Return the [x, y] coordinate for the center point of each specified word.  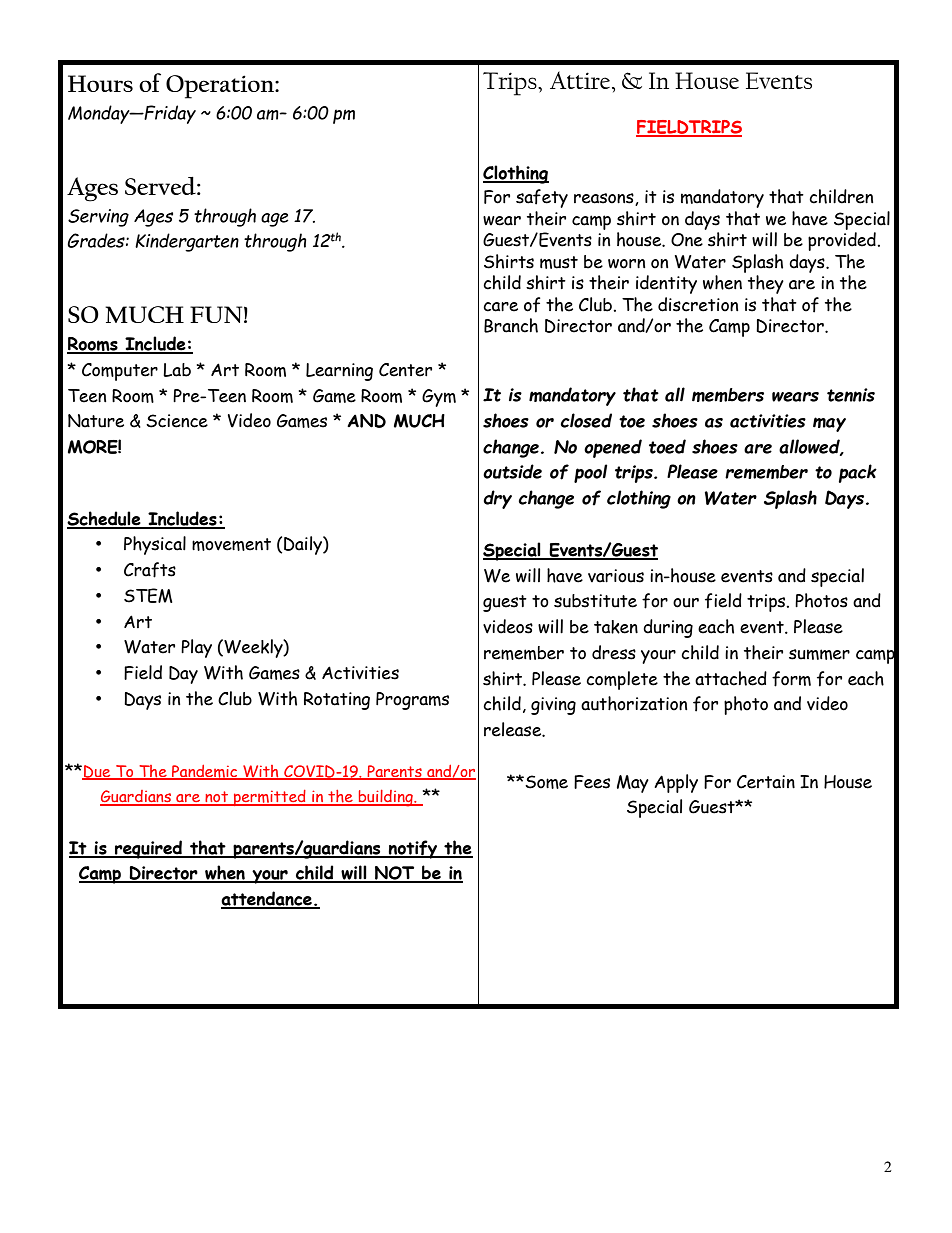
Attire [581, 80]
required [149, 849]
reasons [605, 199]
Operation [221, 87]
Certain [766, 782]
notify [413, 849]
